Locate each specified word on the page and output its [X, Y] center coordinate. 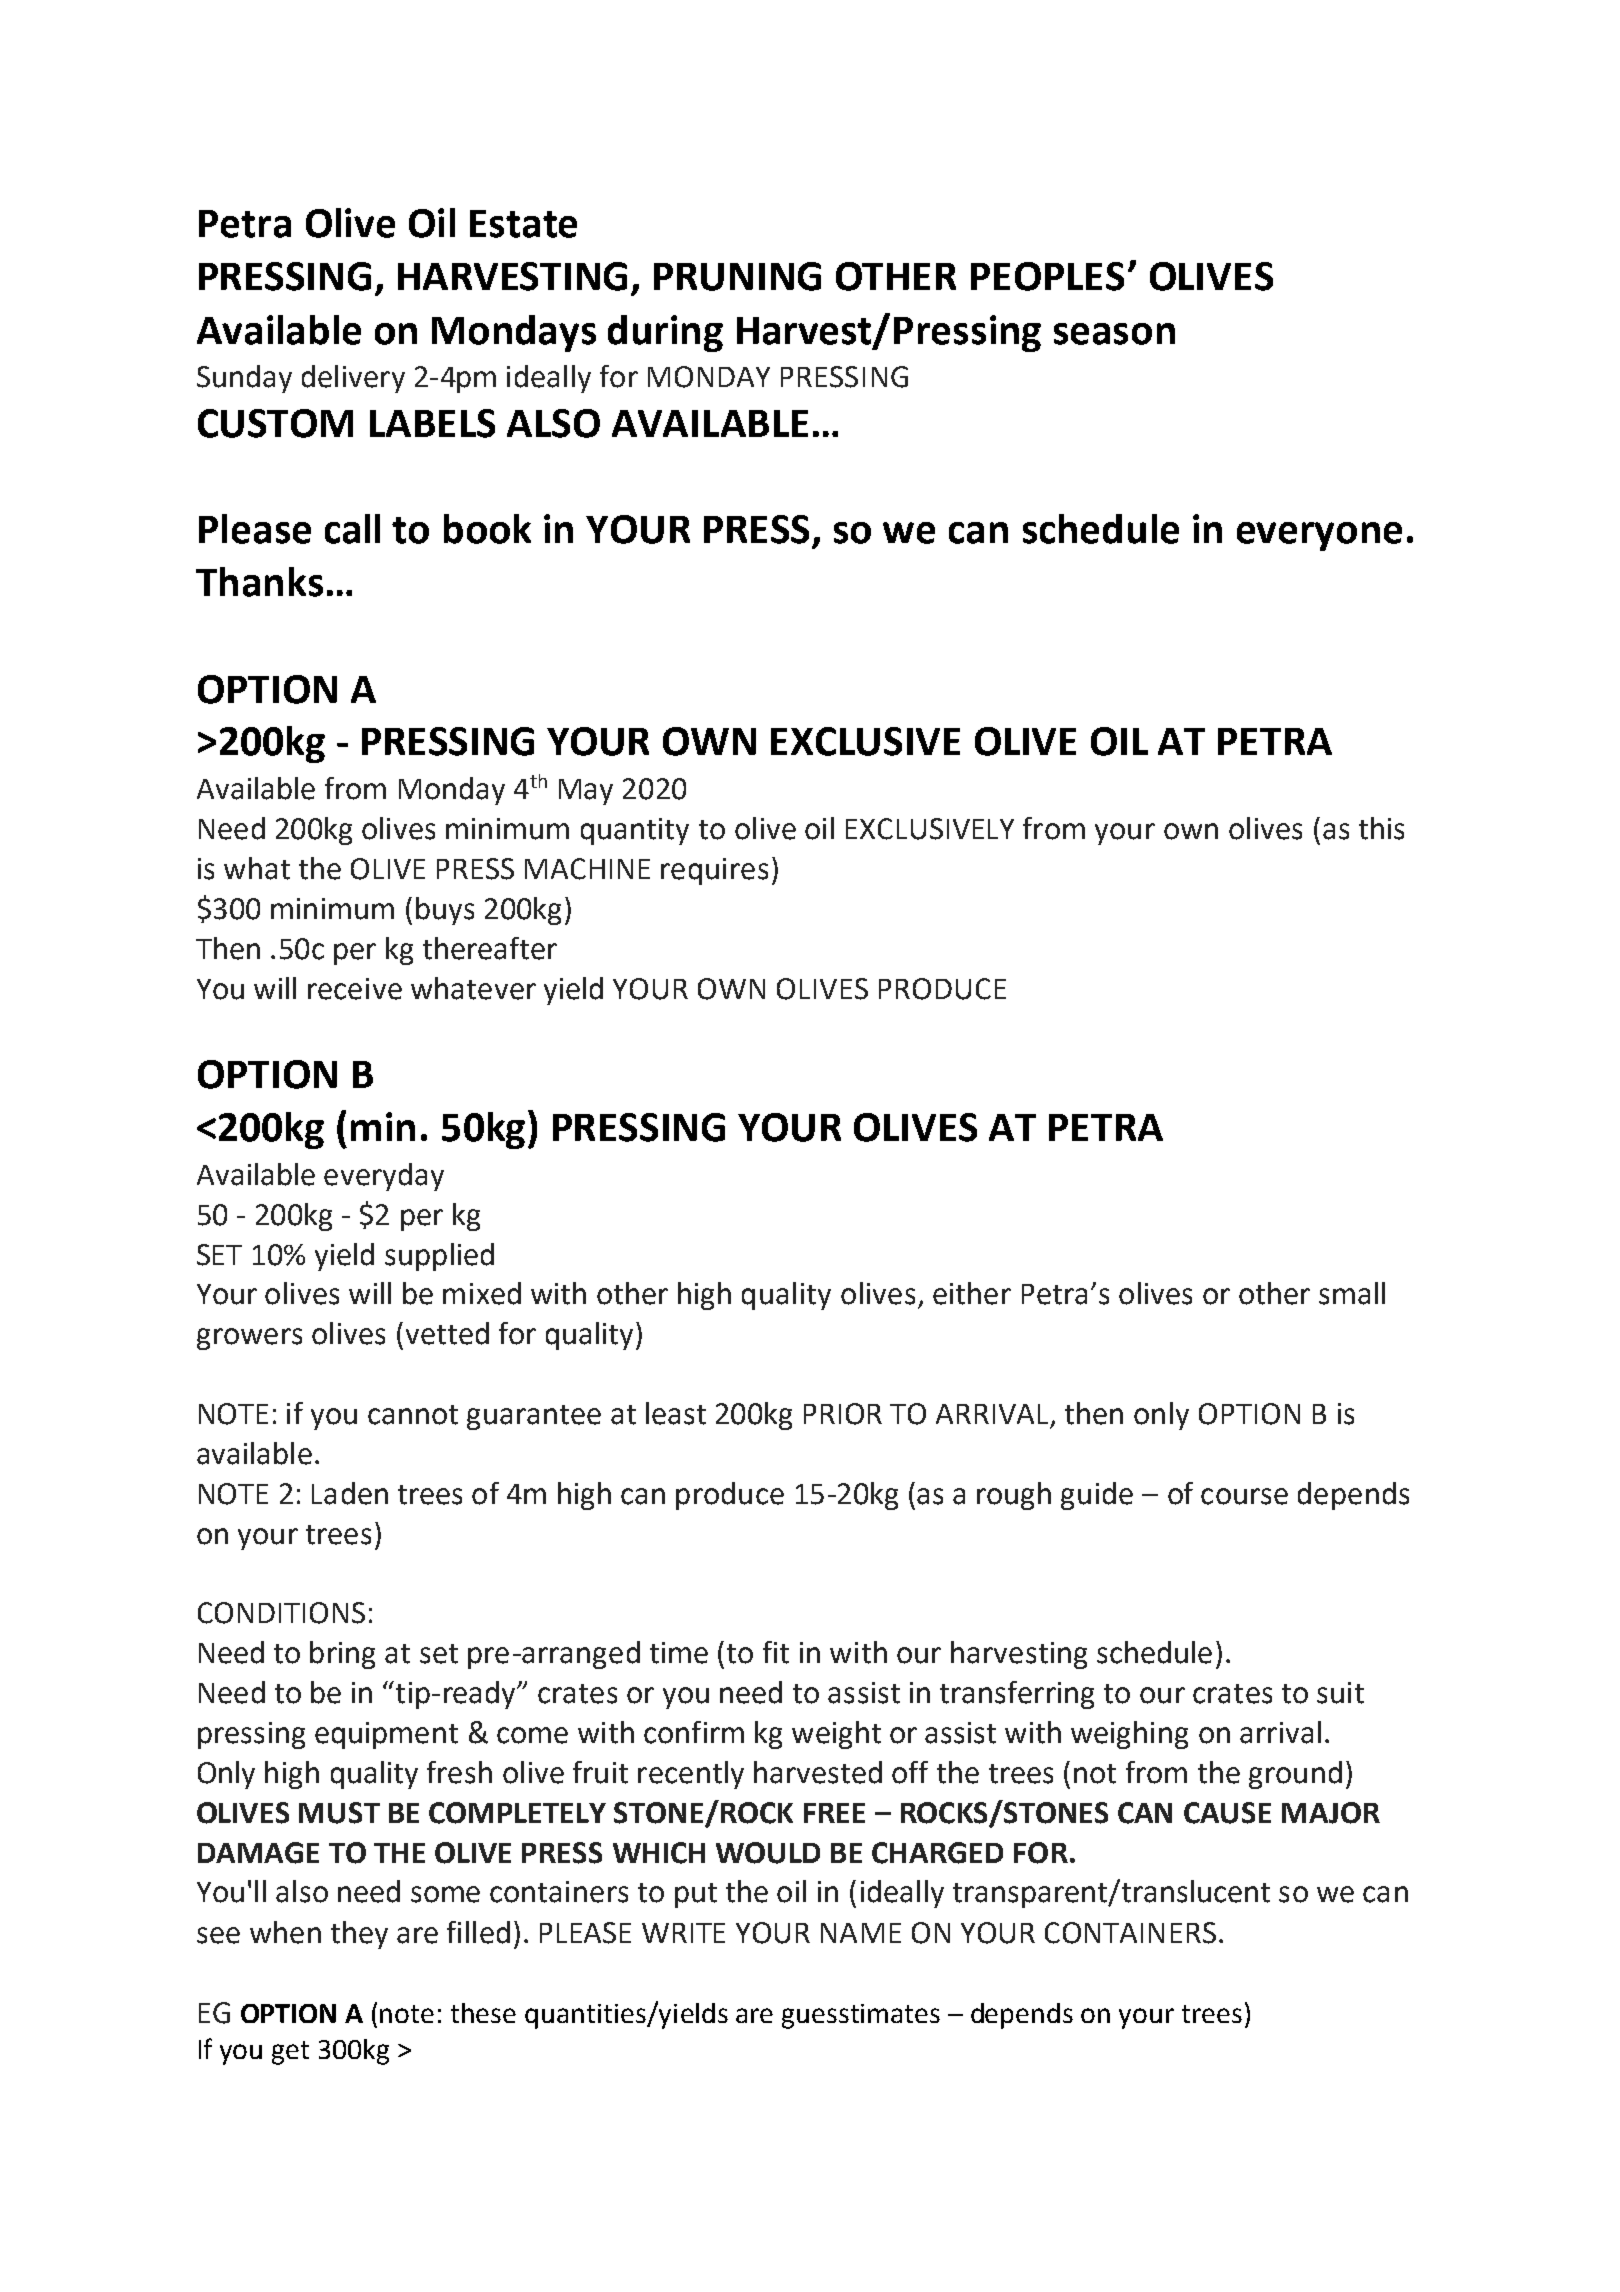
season [1114, 334]
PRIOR [843, 1414]
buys [445, 911]
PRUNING [737, 276]
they [359, 1935]
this [1381, 828]
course [1244, 1496]
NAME [861, 1933]
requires [714, 871]
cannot [413, 1415]
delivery [353, 379]
